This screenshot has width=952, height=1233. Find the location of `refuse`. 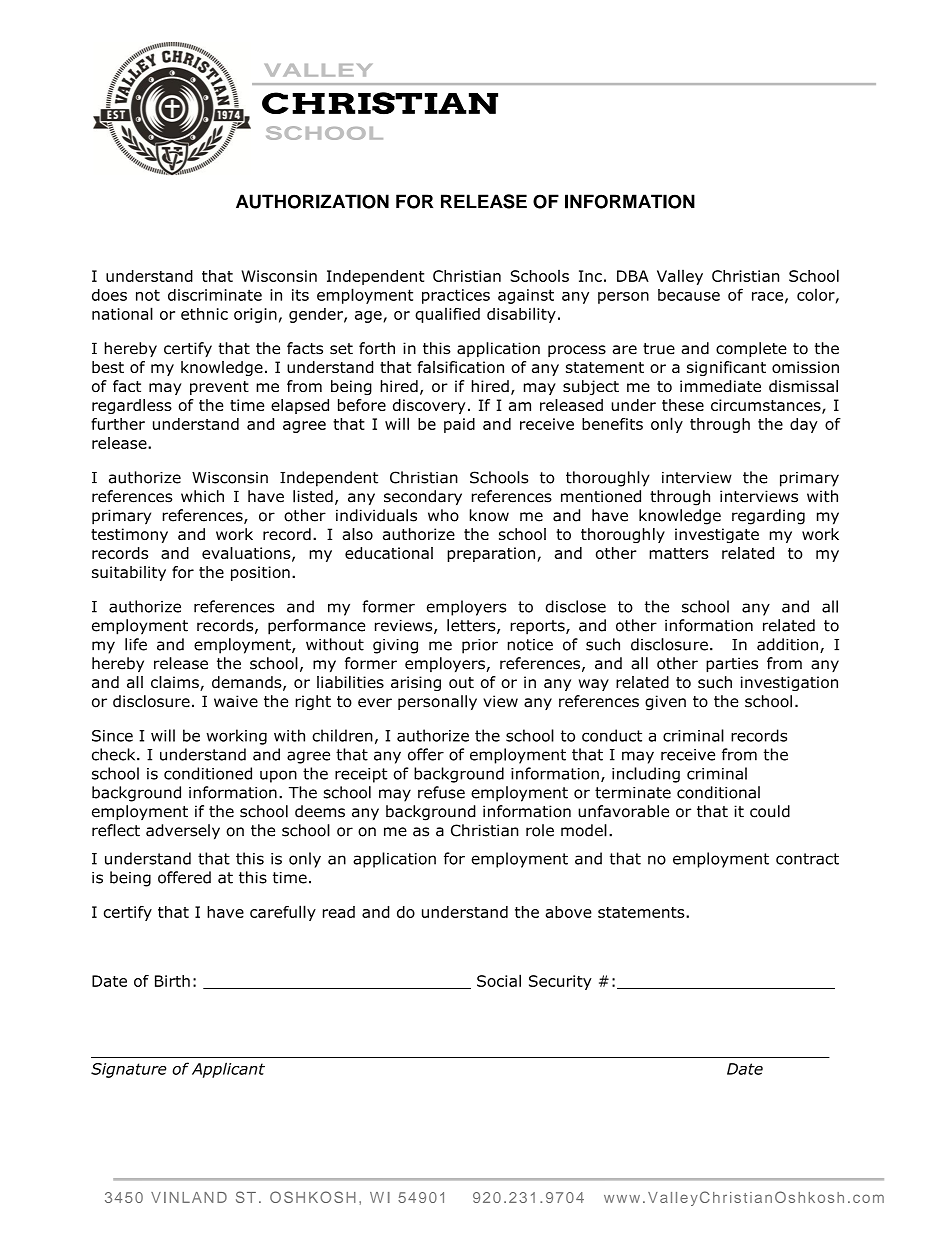

refuse is located at coordinates (441, 792).
